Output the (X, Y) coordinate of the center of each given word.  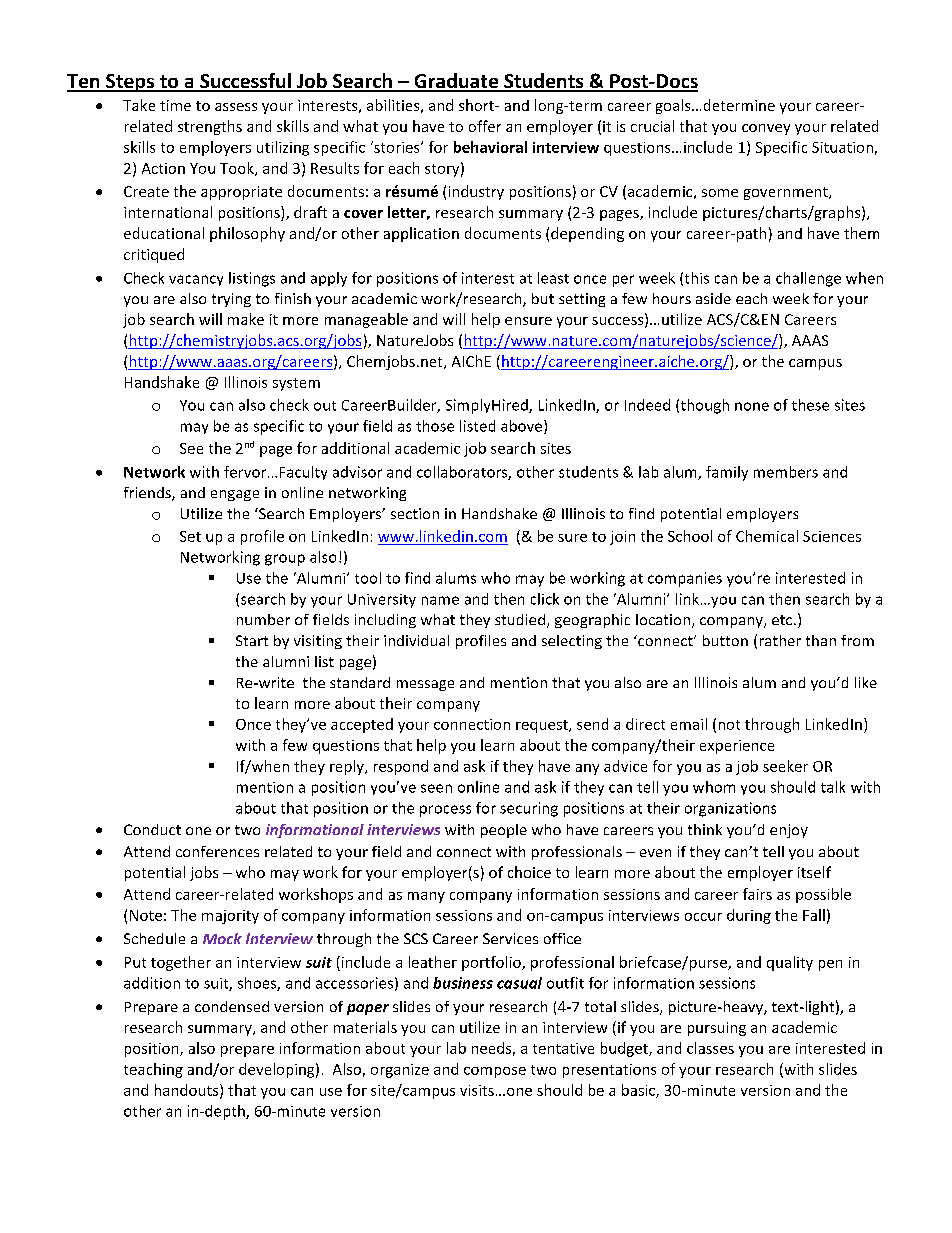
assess (236, 107)
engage (235, 495)
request (543, 726)
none (752, 406)
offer (485, 126)
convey (766, 129)
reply (348, 767)
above (523, 427)
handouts (188, 1091)
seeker (785, 766)
